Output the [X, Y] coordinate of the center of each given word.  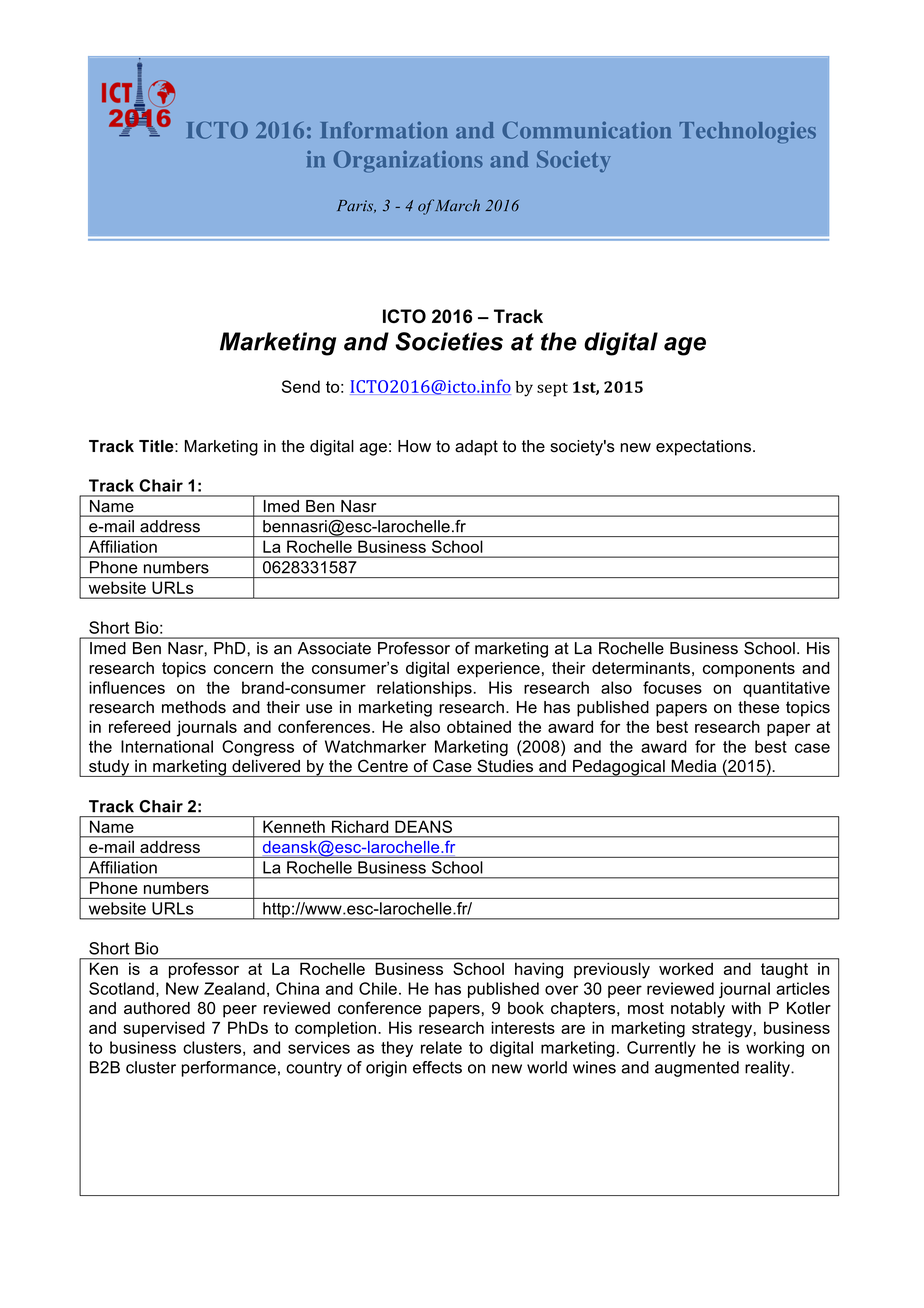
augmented [697, 1069]
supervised [164, 1029]
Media [694, 766]
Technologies [747, 132]
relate [441, 1047]
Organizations [408, 161]
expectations [703, 448]
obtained [479, 726]
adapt [476, 448]
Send [301, 386]
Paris [356, 206]
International [167, 746]
